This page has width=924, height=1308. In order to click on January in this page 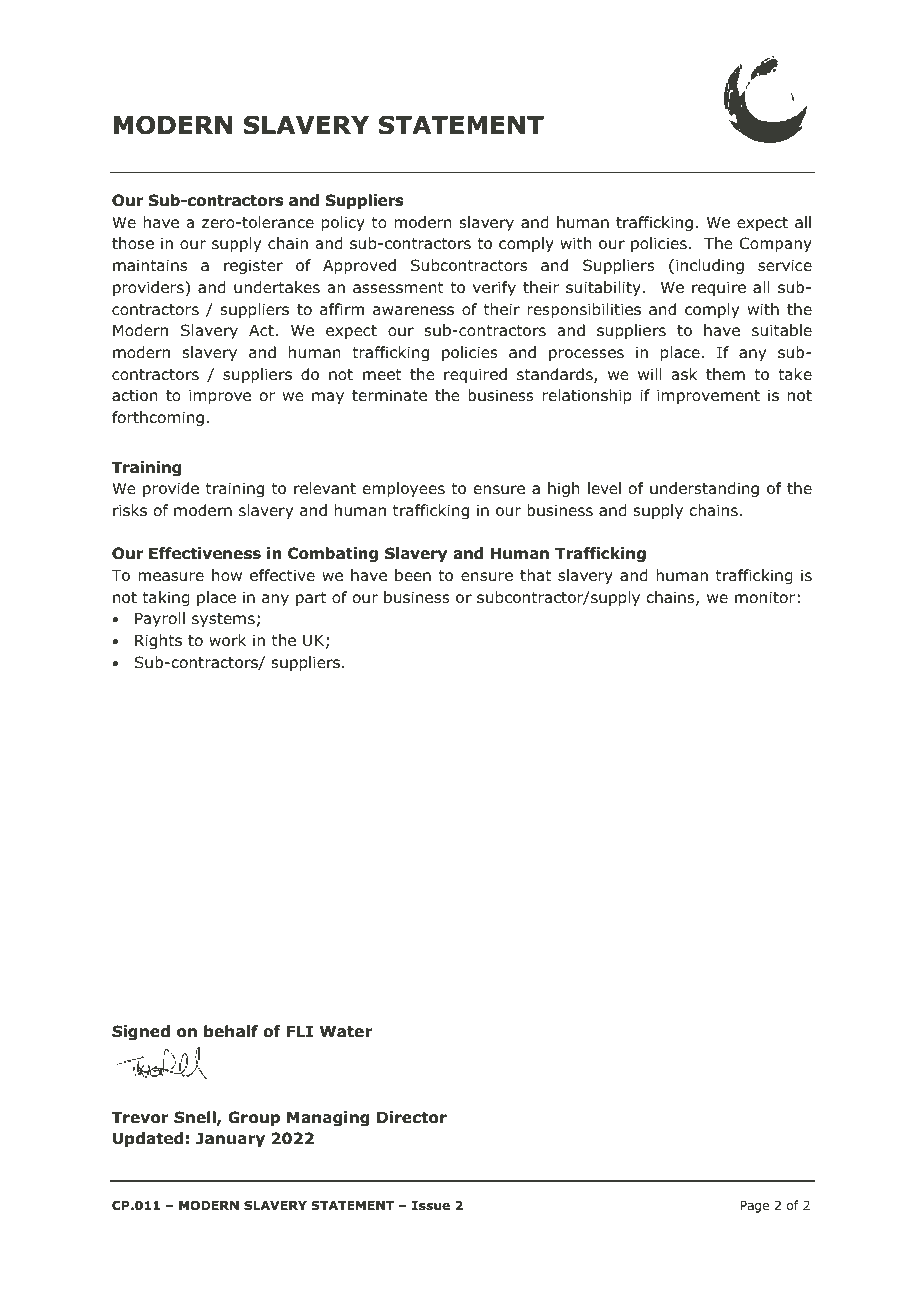, I will do `click(230, 1139)`.
